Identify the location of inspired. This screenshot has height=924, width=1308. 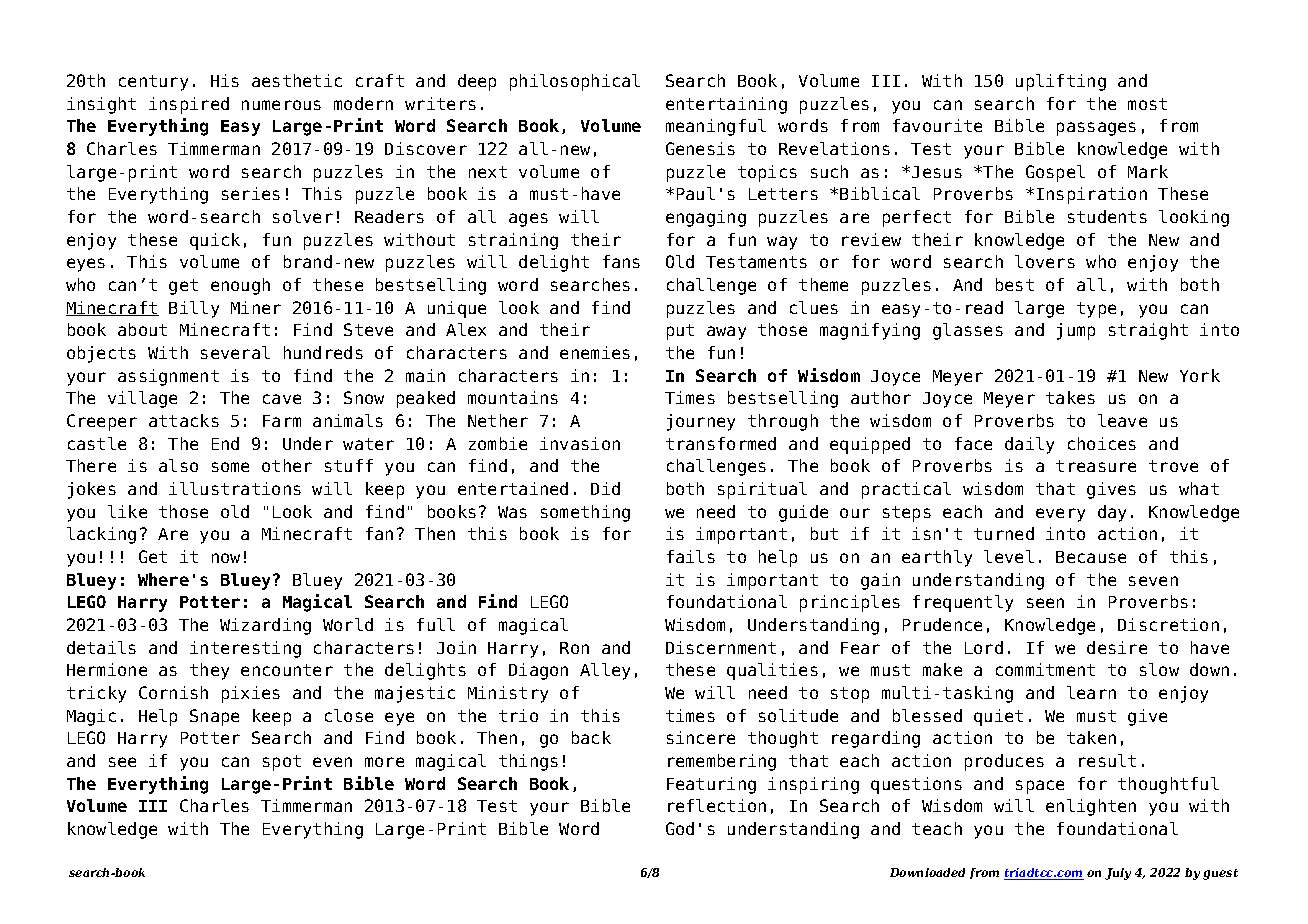
(189, 105).
